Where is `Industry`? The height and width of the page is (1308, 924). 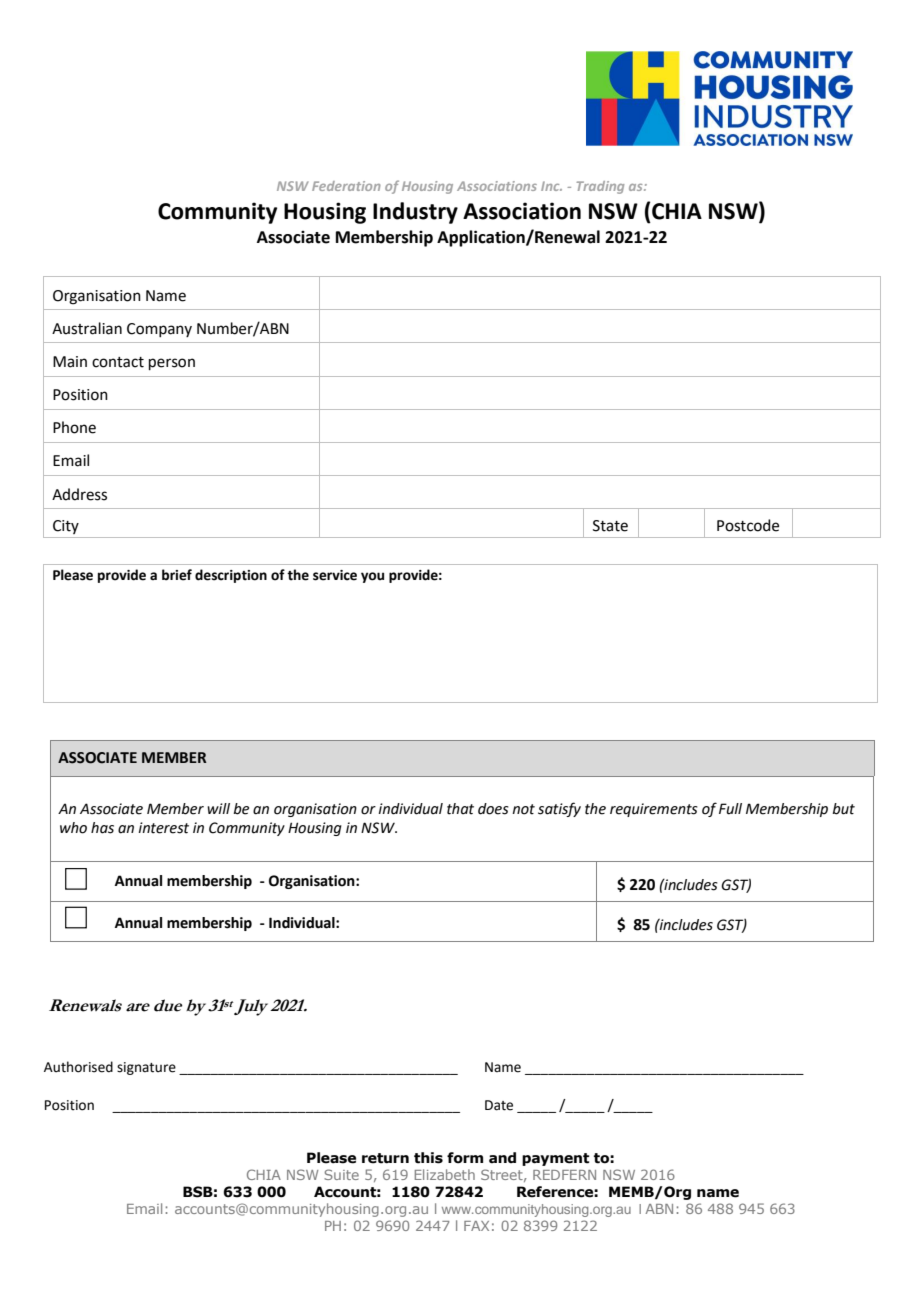 Industry is located at coordinates (415, 213).
